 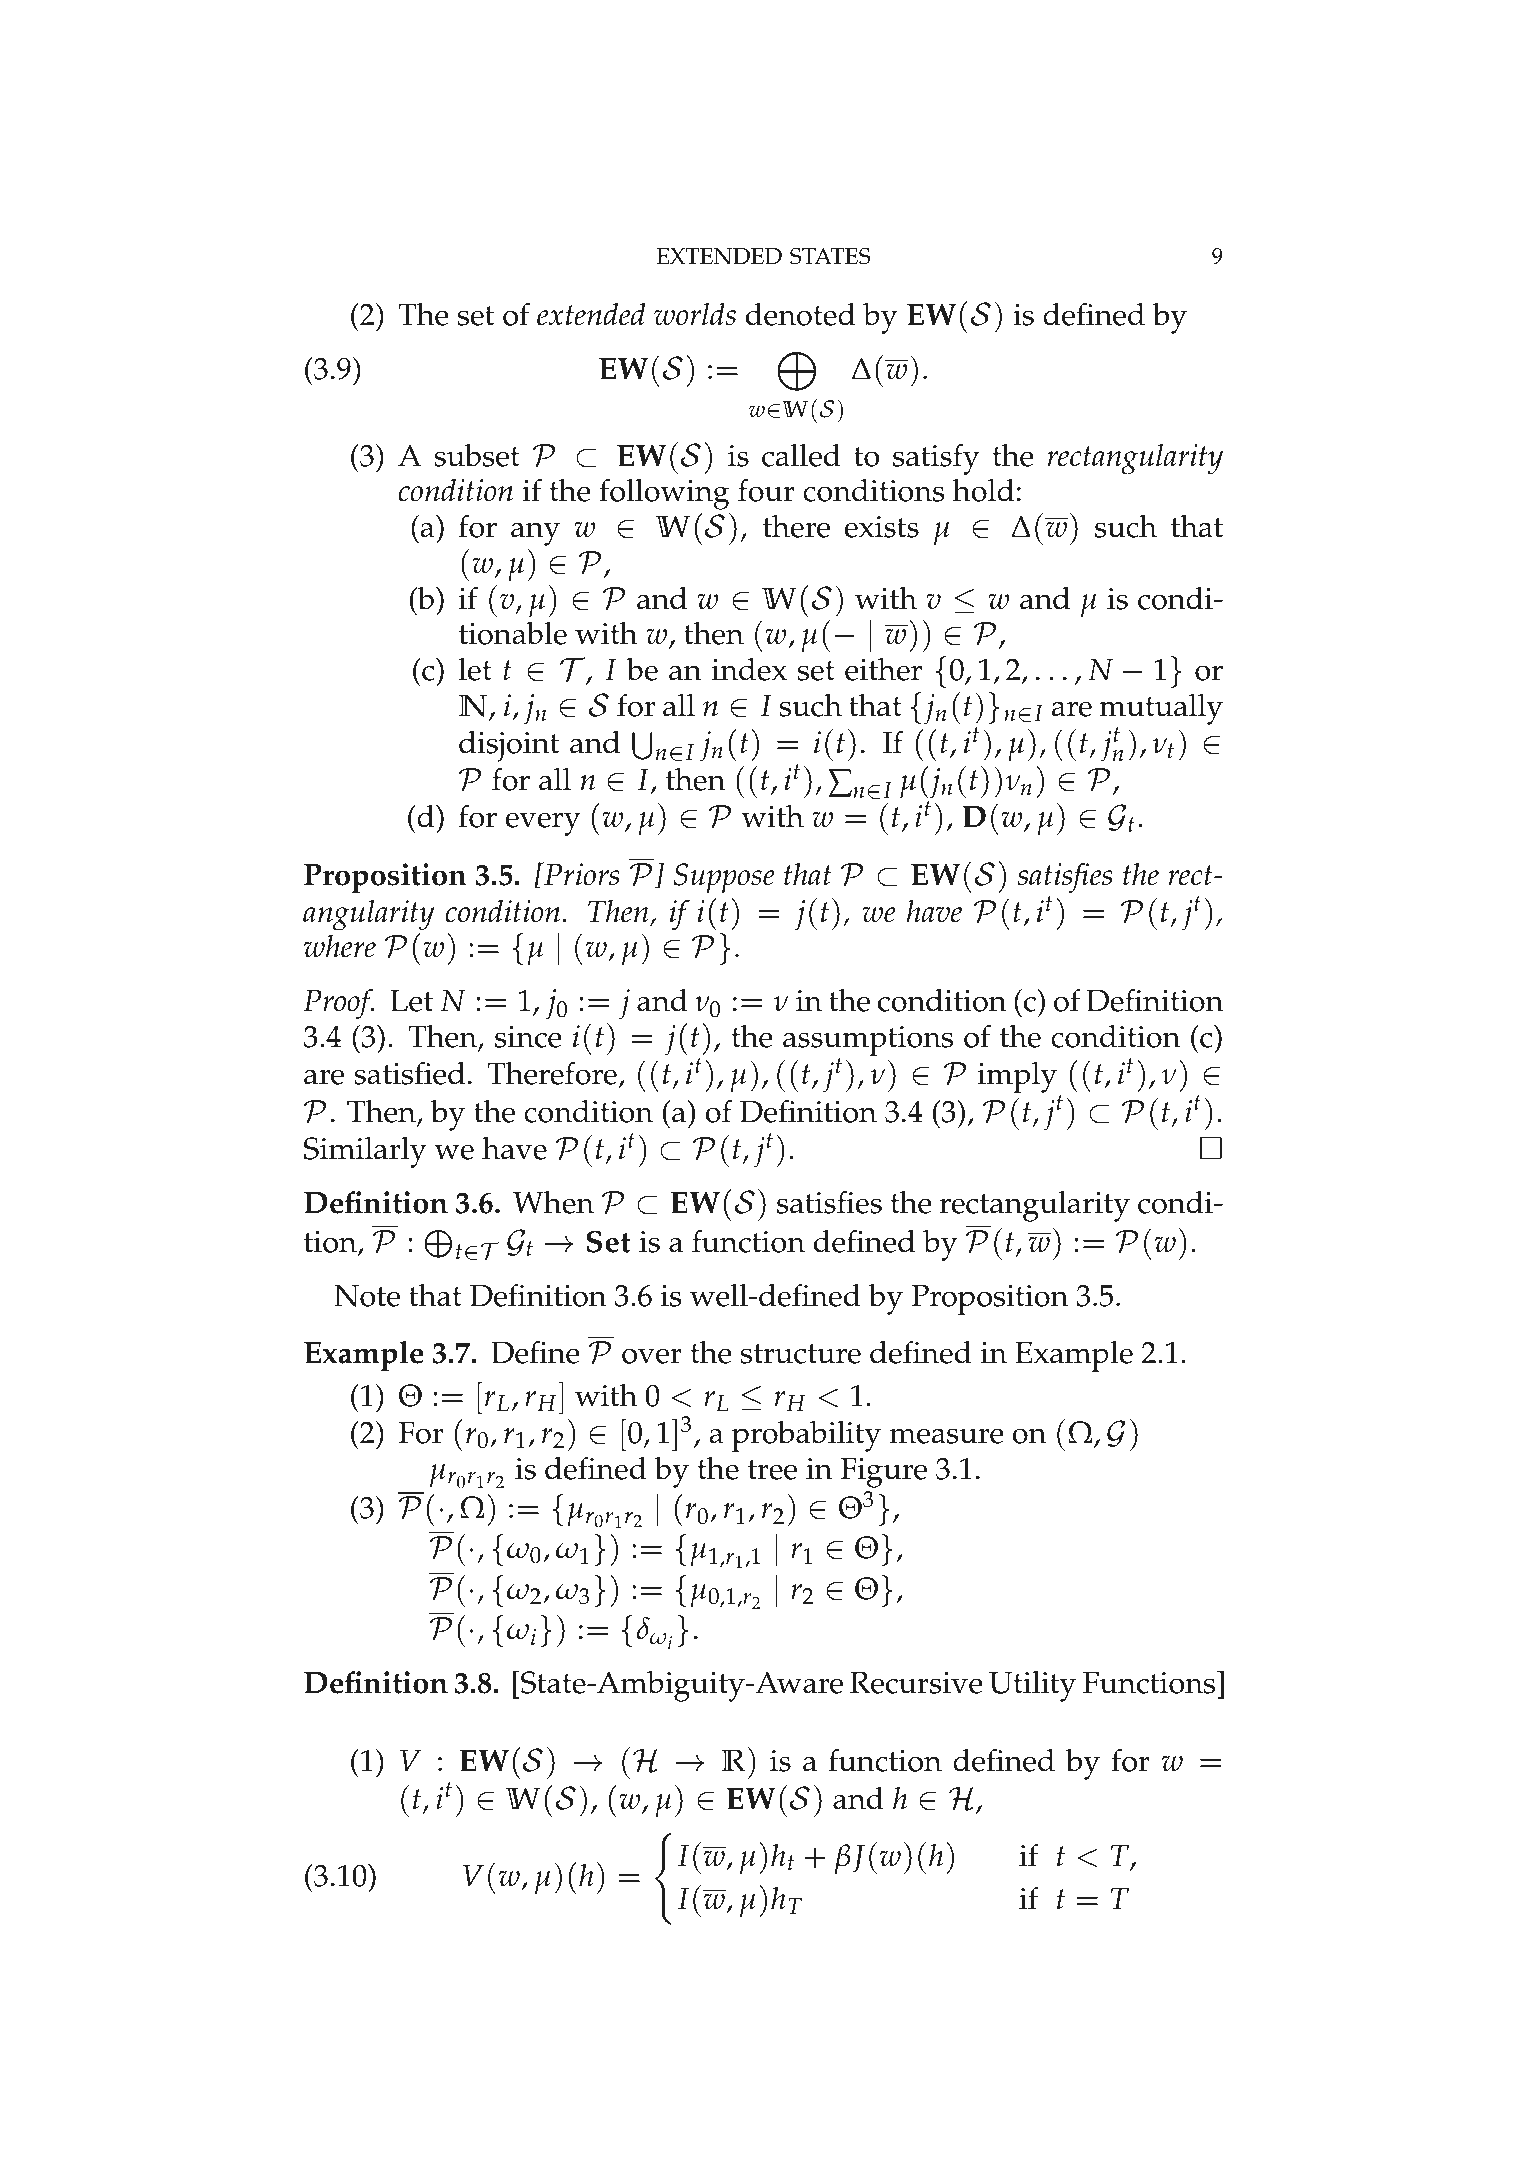 What do you see at coordinates (409, 1073) in the image?
I see `satisfied` at bounding box center [409, 1073].
